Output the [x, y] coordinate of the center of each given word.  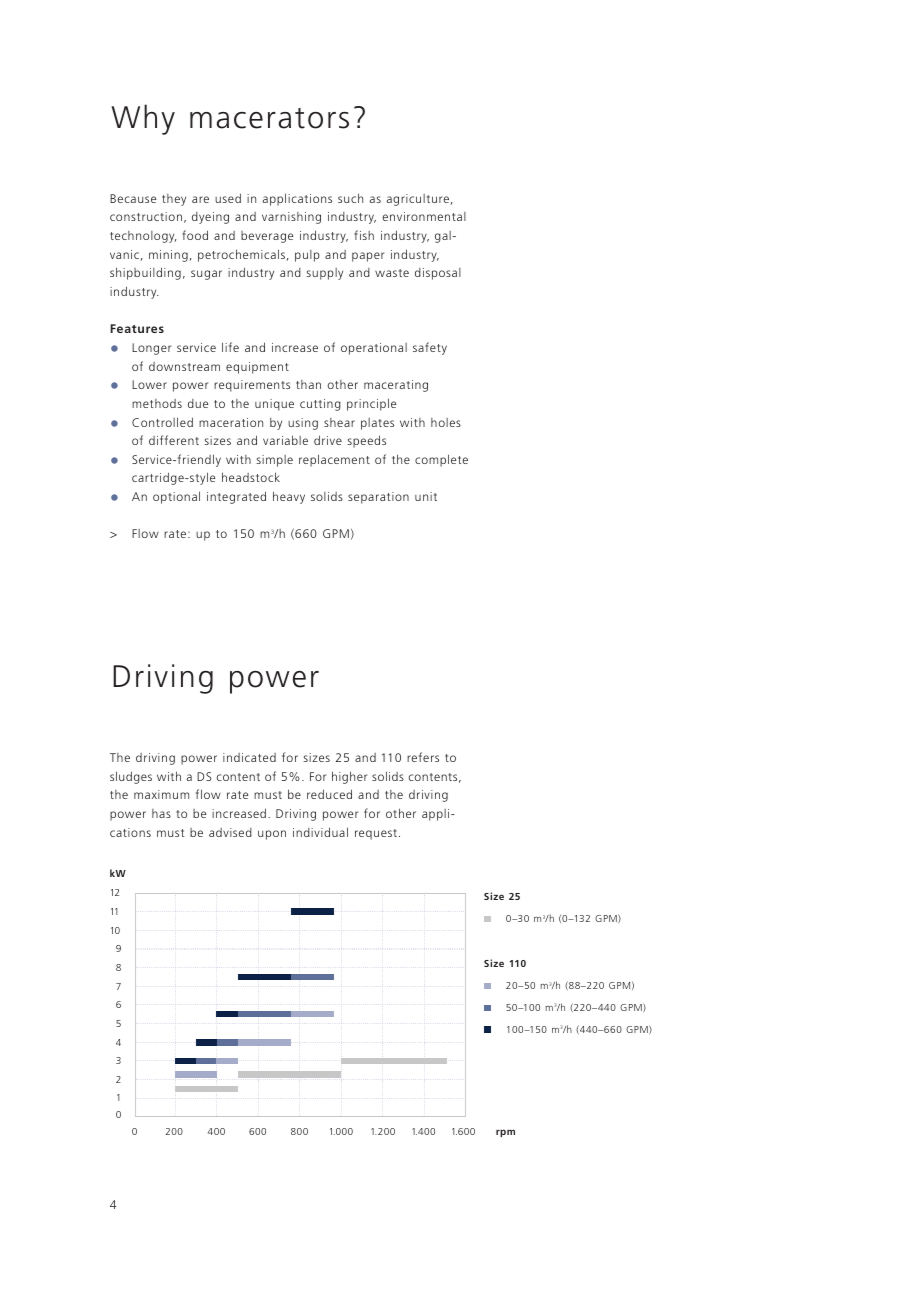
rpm [505, 1133]
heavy [289, 497]
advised [230, 832]
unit [426, 496]
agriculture [418, 200]
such [350, 198]
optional [176, 497]
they [174, 200]
